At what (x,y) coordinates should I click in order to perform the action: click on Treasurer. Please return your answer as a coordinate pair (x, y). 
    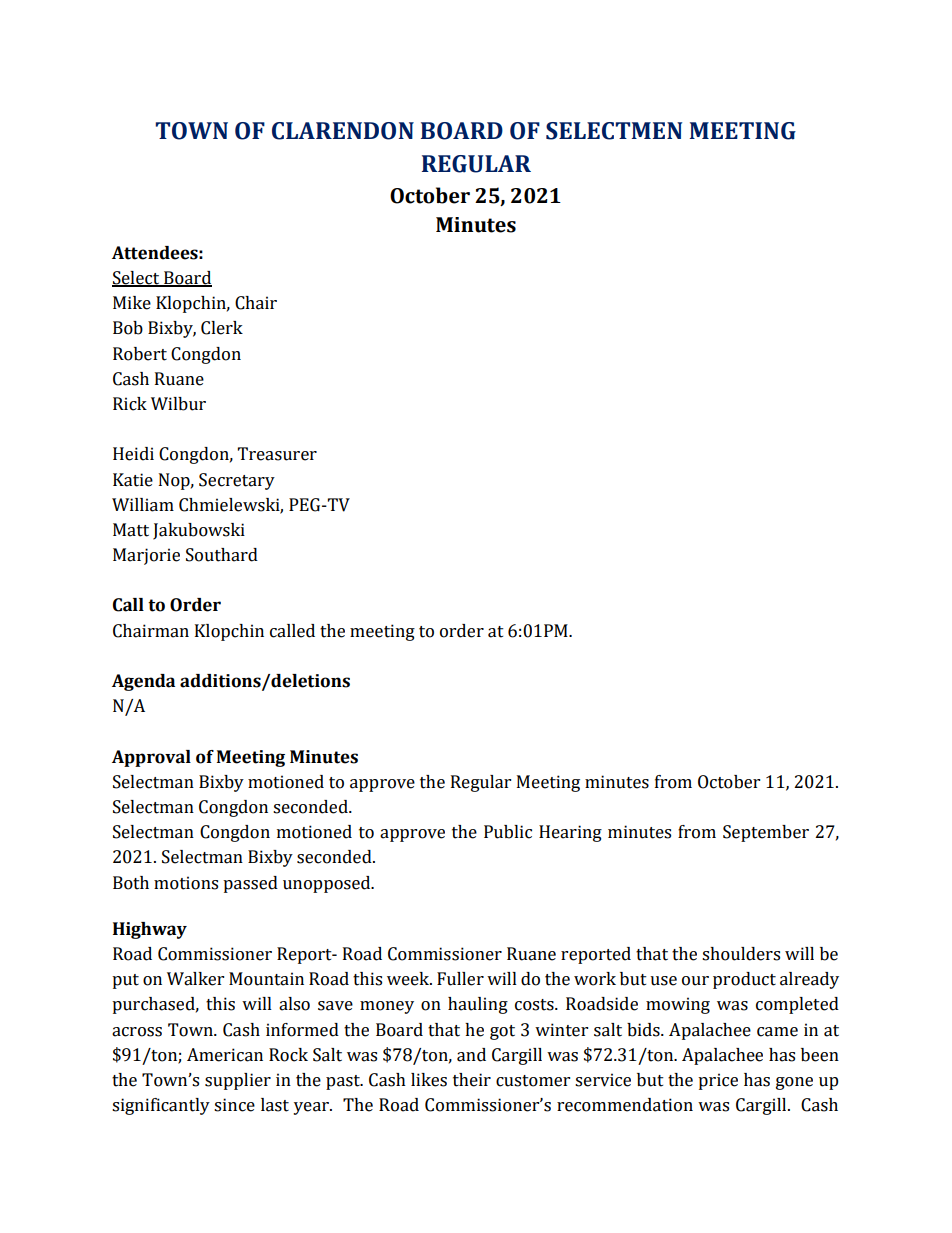
    Looking at the image, I should click on (277, 454).
